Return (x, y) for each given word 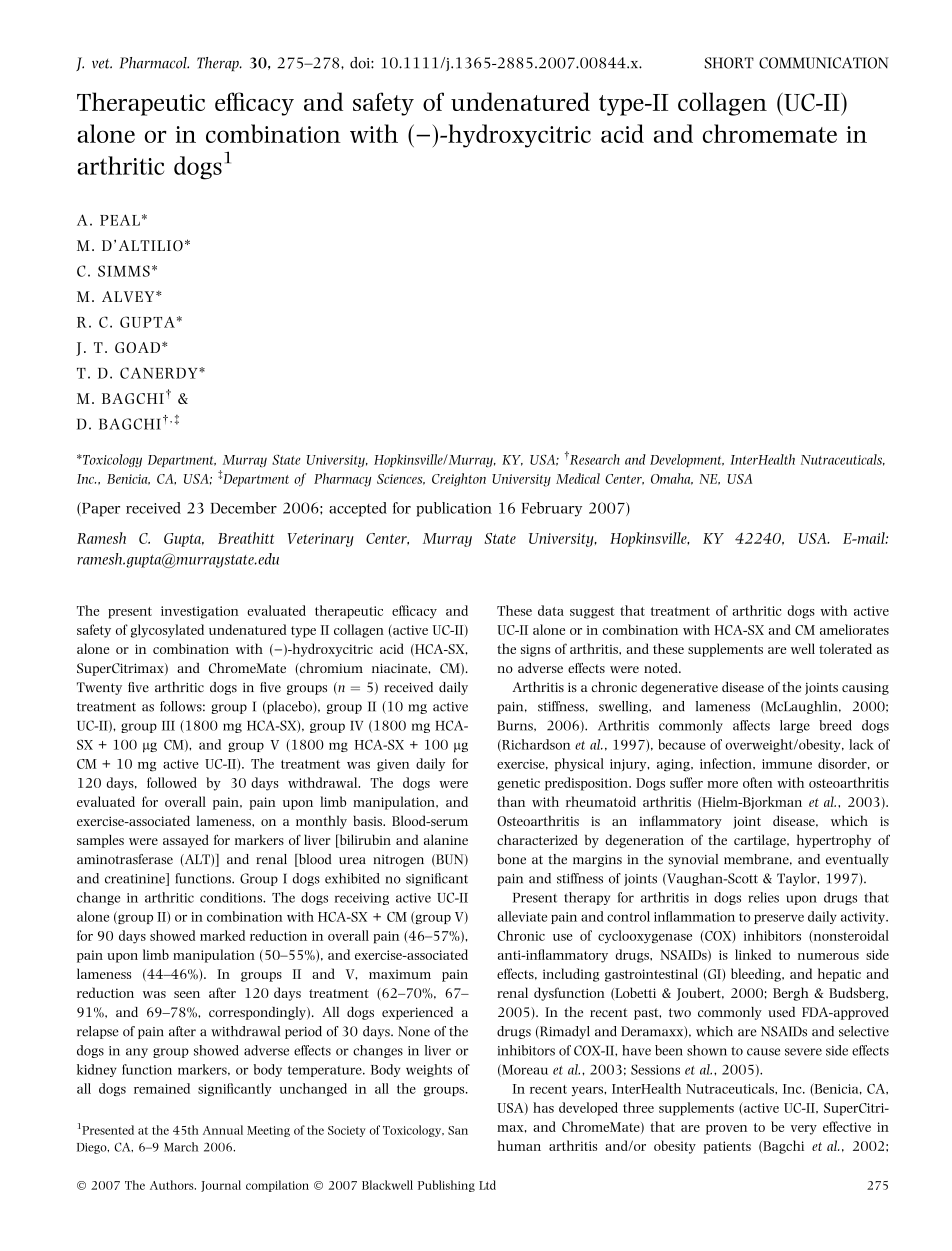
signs (535, 650)
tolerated (845, 648)
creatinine (136, 879)
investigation (200, 612)
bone (511, 859)
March (181, 1147)
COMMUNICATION (824, 63)
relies (763, 897)
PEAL (120, 220)
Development (687, 460)
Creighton (459, 480)
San (458, 1130)
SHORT (729, 63)
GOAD (137, 347)
